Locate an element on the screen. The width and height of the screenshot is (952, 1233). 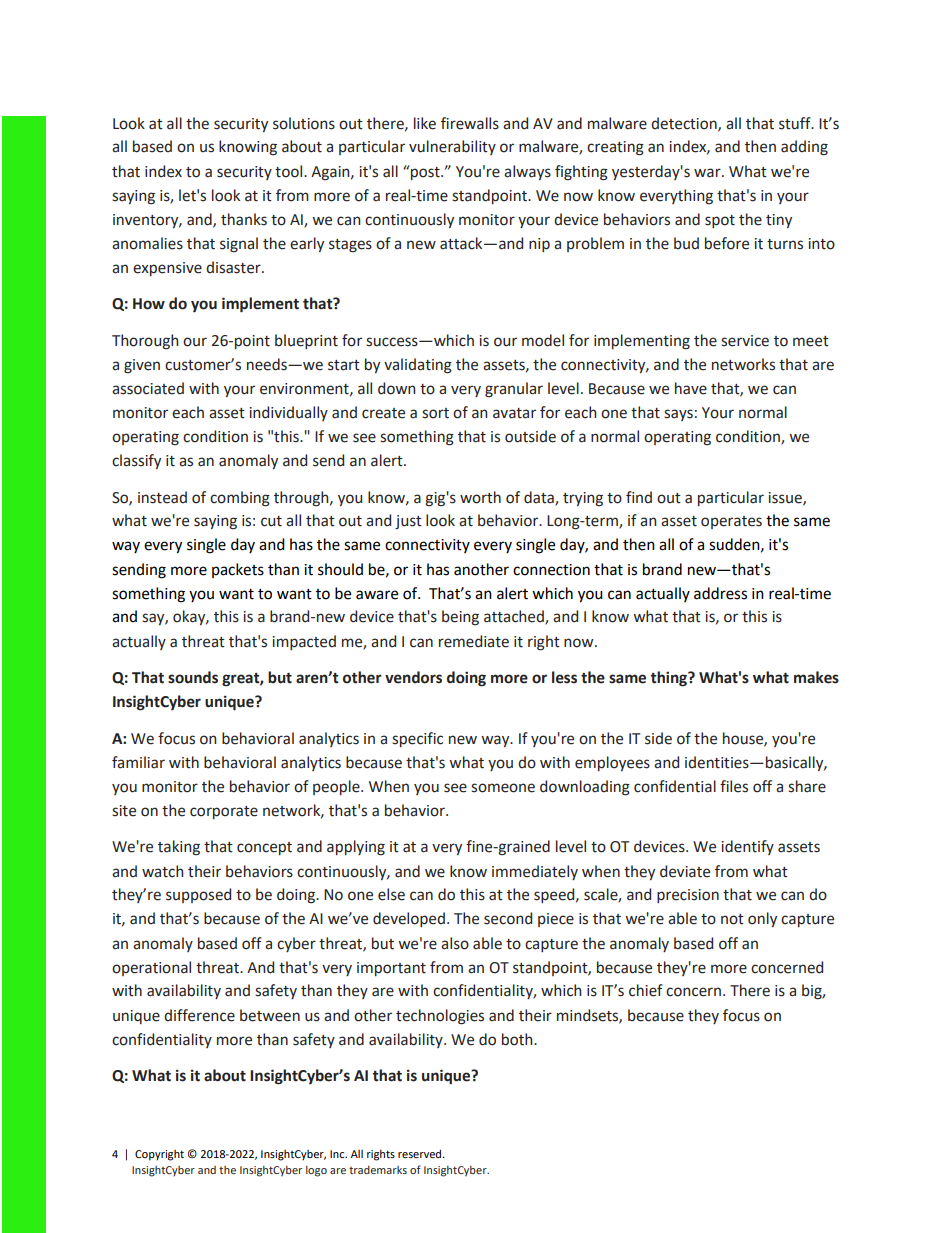
reserved is located at coordinates (421, 1153).
